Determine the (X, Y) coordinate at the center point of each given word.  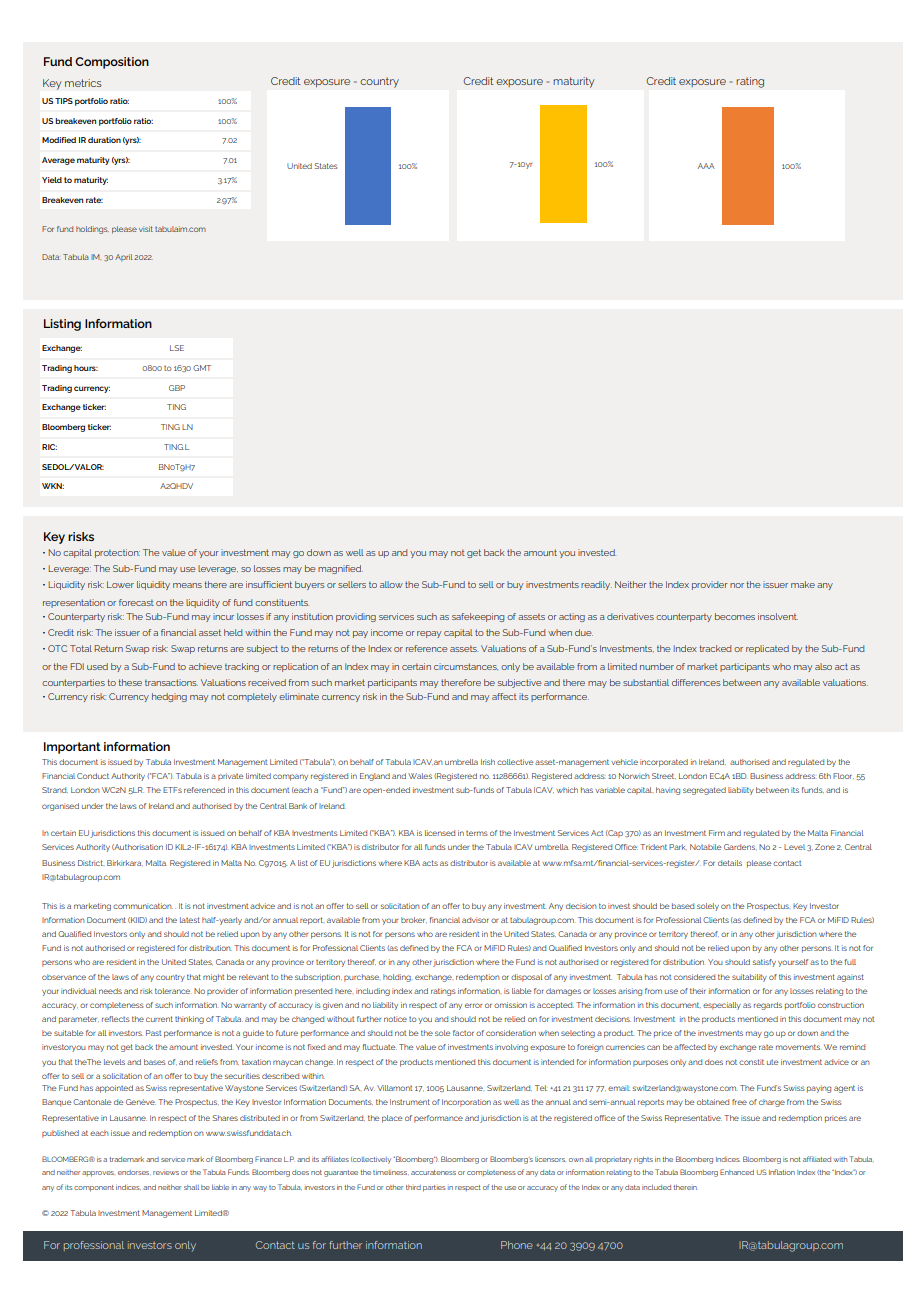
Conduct (93, 776)
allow (391, 584)
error (473, 1005)
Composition (112, 63)
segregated (704, 791)
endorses (134, 1172)
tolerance (172, 991)
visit (146, 229)
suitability (749, 978)
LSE (177, 348)
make (803, 584)
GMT (202, 368)
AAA (706, 166)
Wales (420, 776)
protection (117, 553)
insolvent (778, 616)
